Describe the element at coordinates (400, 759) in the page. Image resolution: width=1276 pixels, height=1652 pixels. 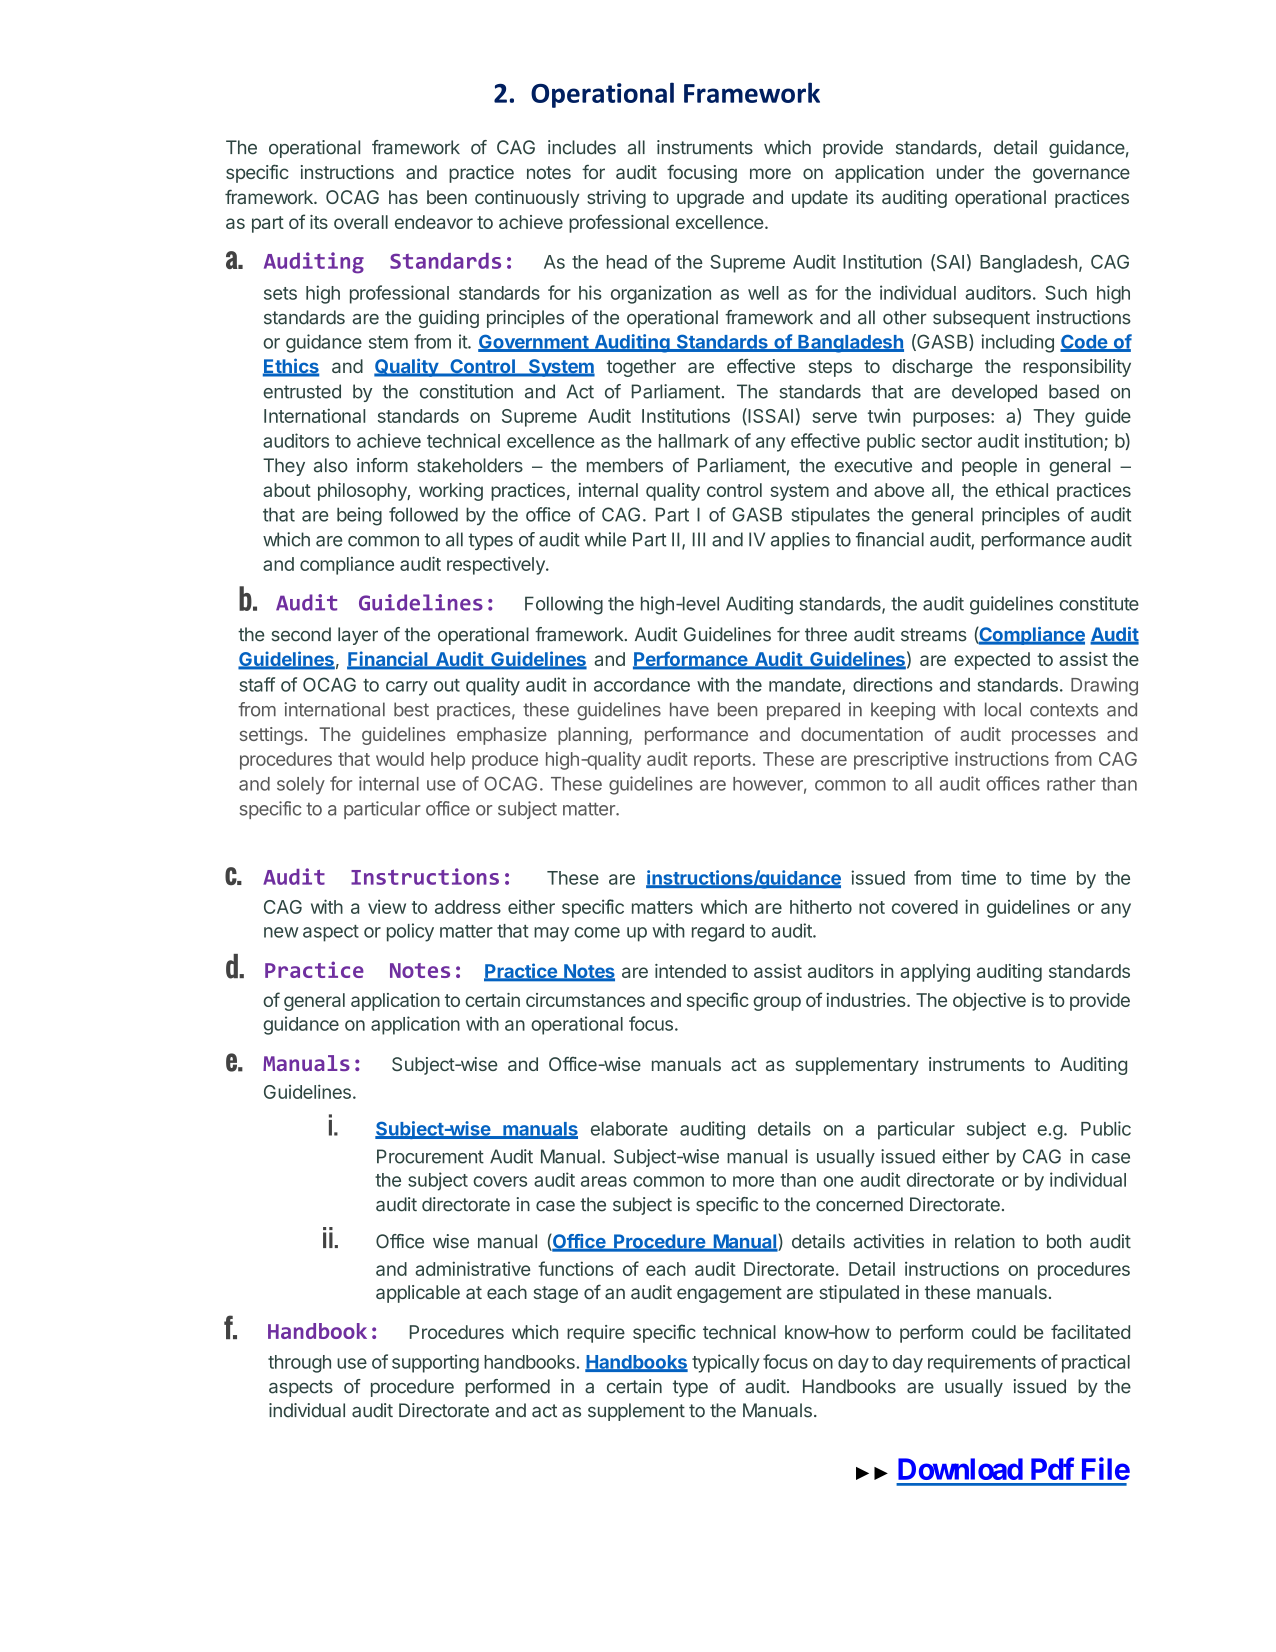
I see `would` at that location.
